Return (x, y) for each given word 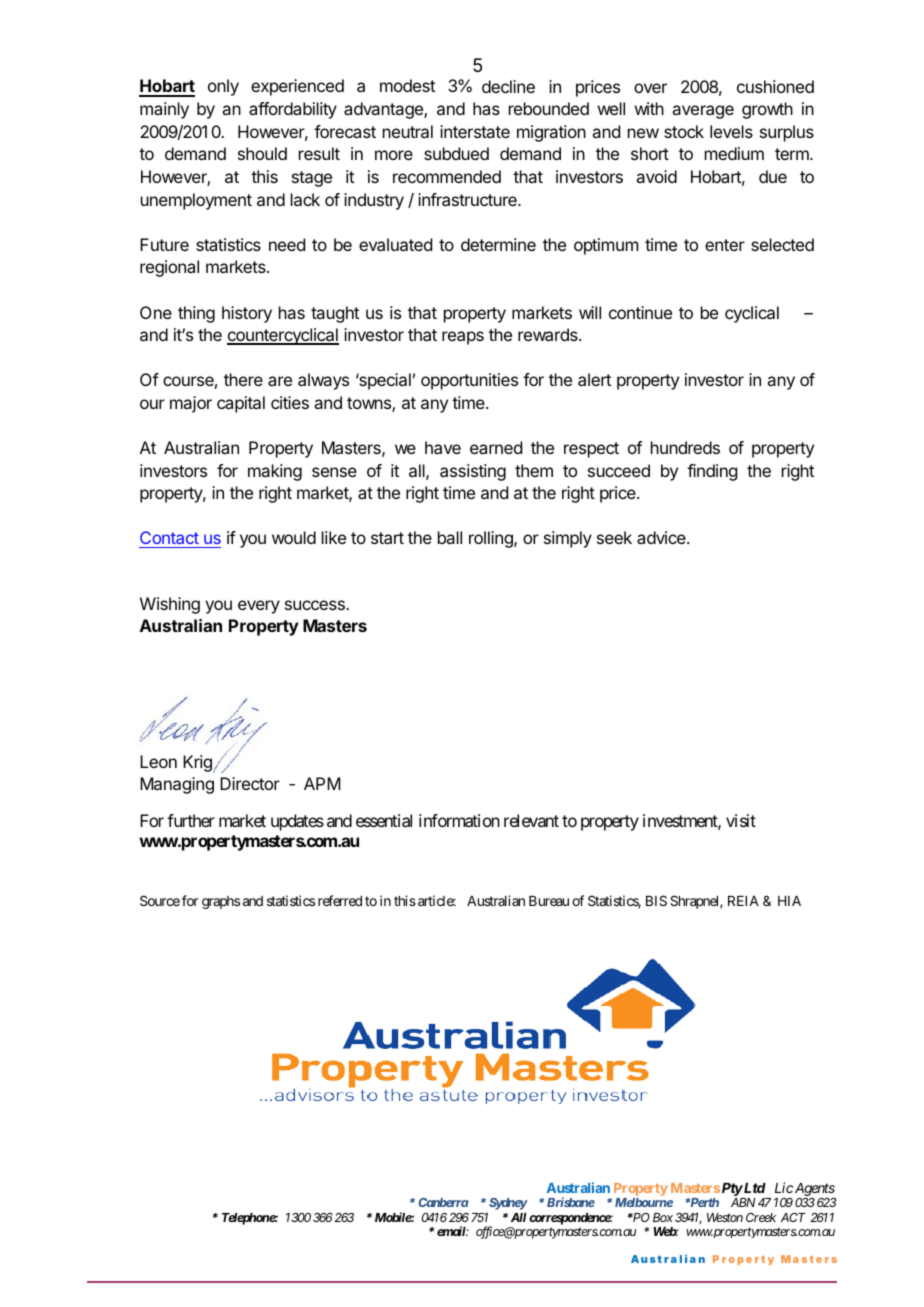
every (259, 607)
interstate (475, 131)
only (223, 87)
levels (731, 131)
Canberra (443, 1202)
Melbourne (644, 1202)
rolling (492, 539)
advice (662, 537)
